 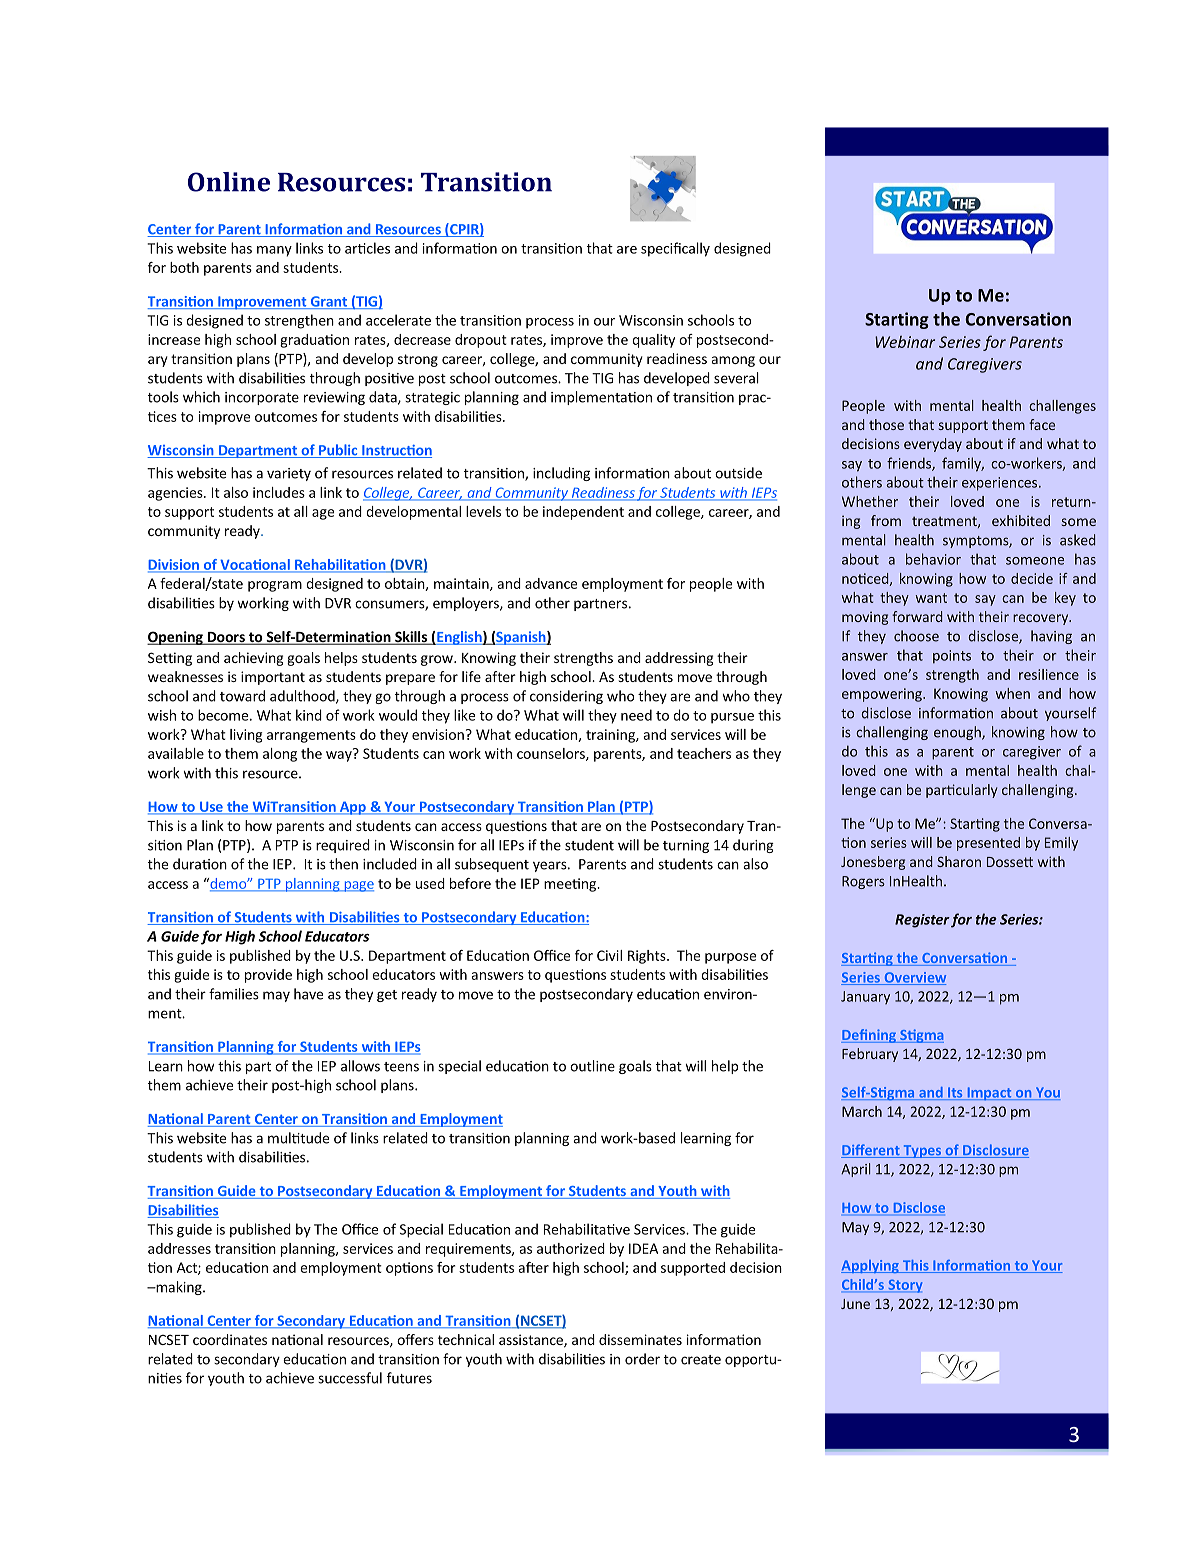 I want to click on advance, so click(x=551, y=583).
